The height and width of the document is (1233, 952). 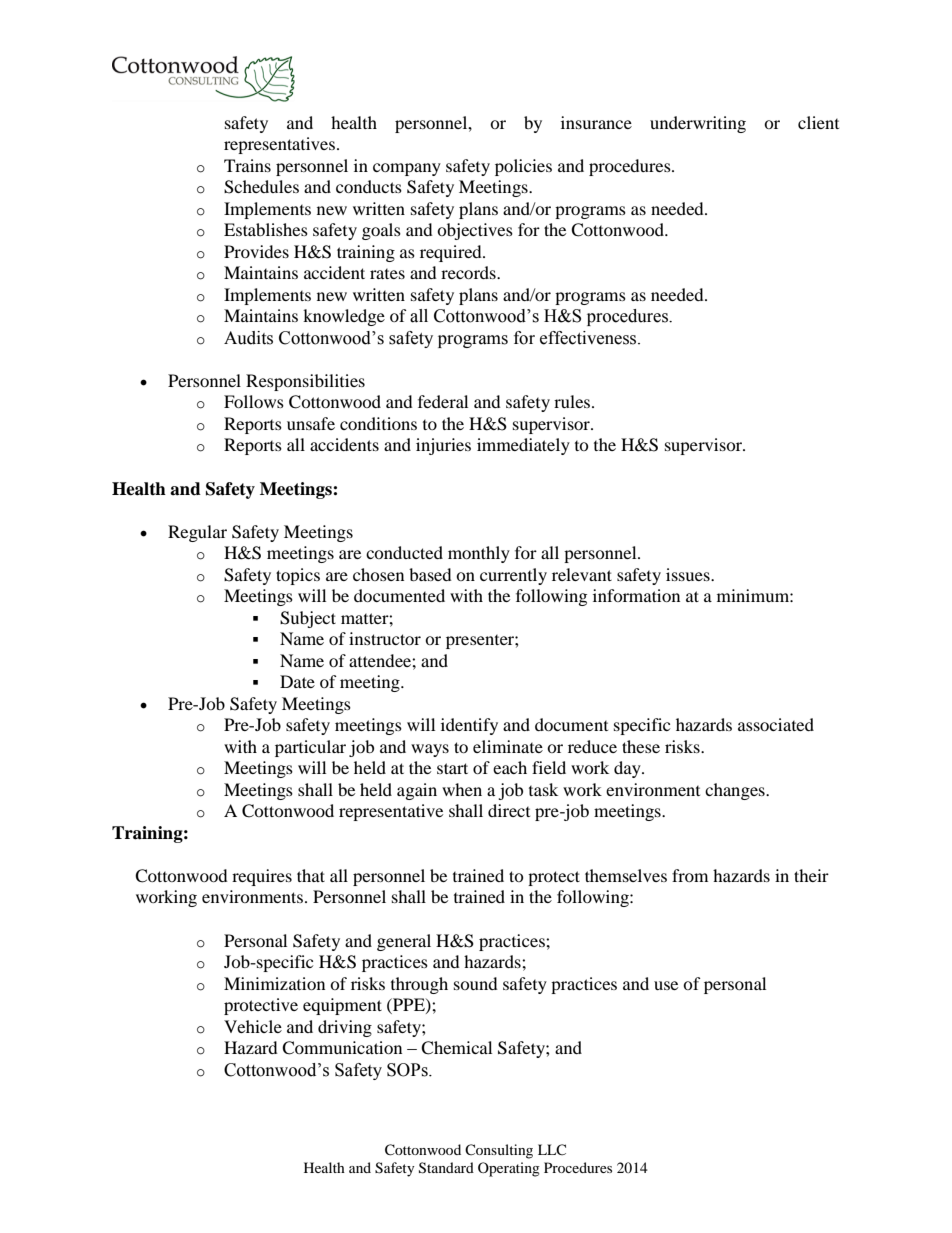 What do you see at coordinates (499, 1151) in the document?
I see `Consulting` at bounding box center [499, 1151].
